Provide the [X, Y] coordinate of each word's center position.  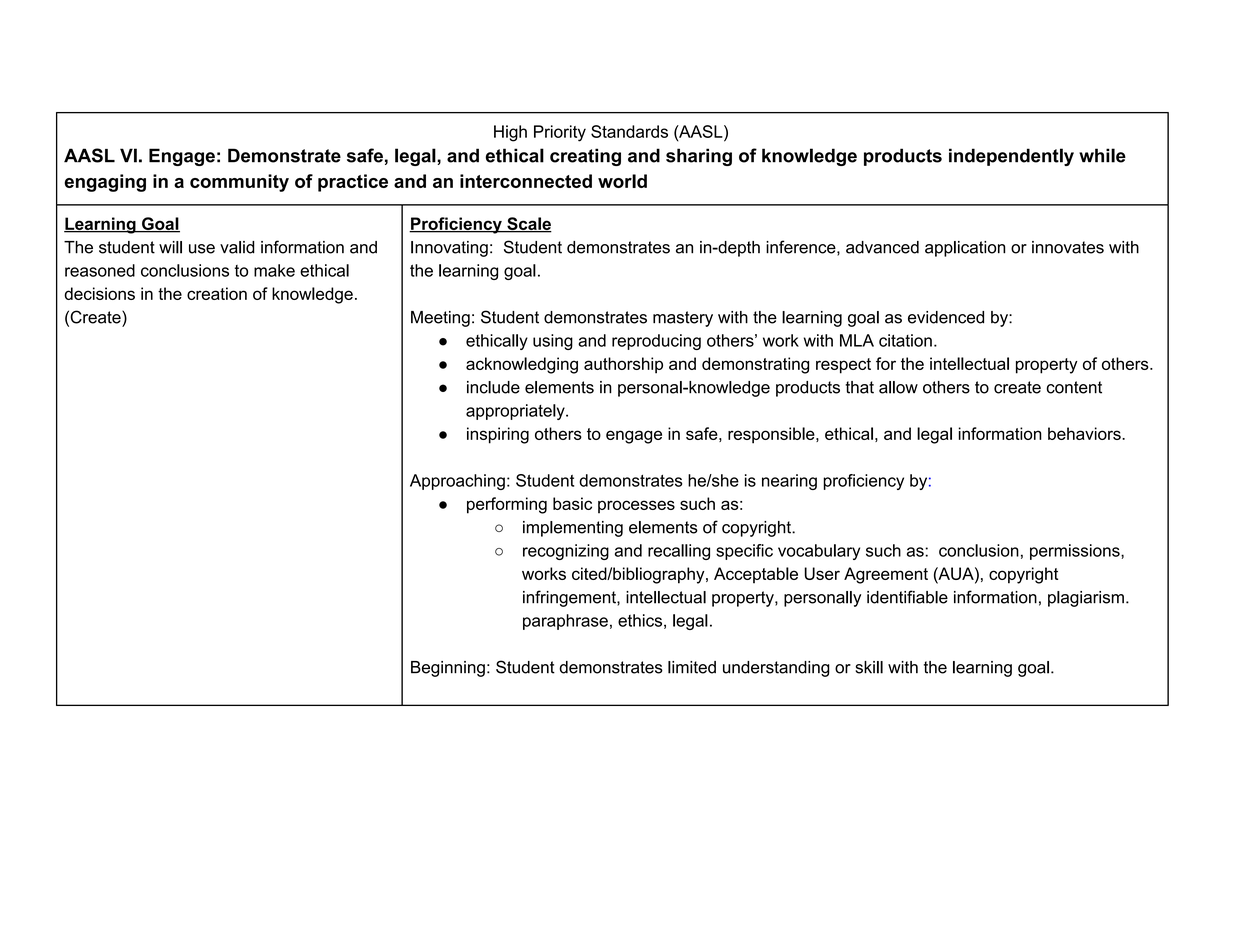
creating [585, 157]
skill [869, 667]
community [239, 183]
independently [1011, 157]
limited [692, 667]
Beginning [448, 669]
